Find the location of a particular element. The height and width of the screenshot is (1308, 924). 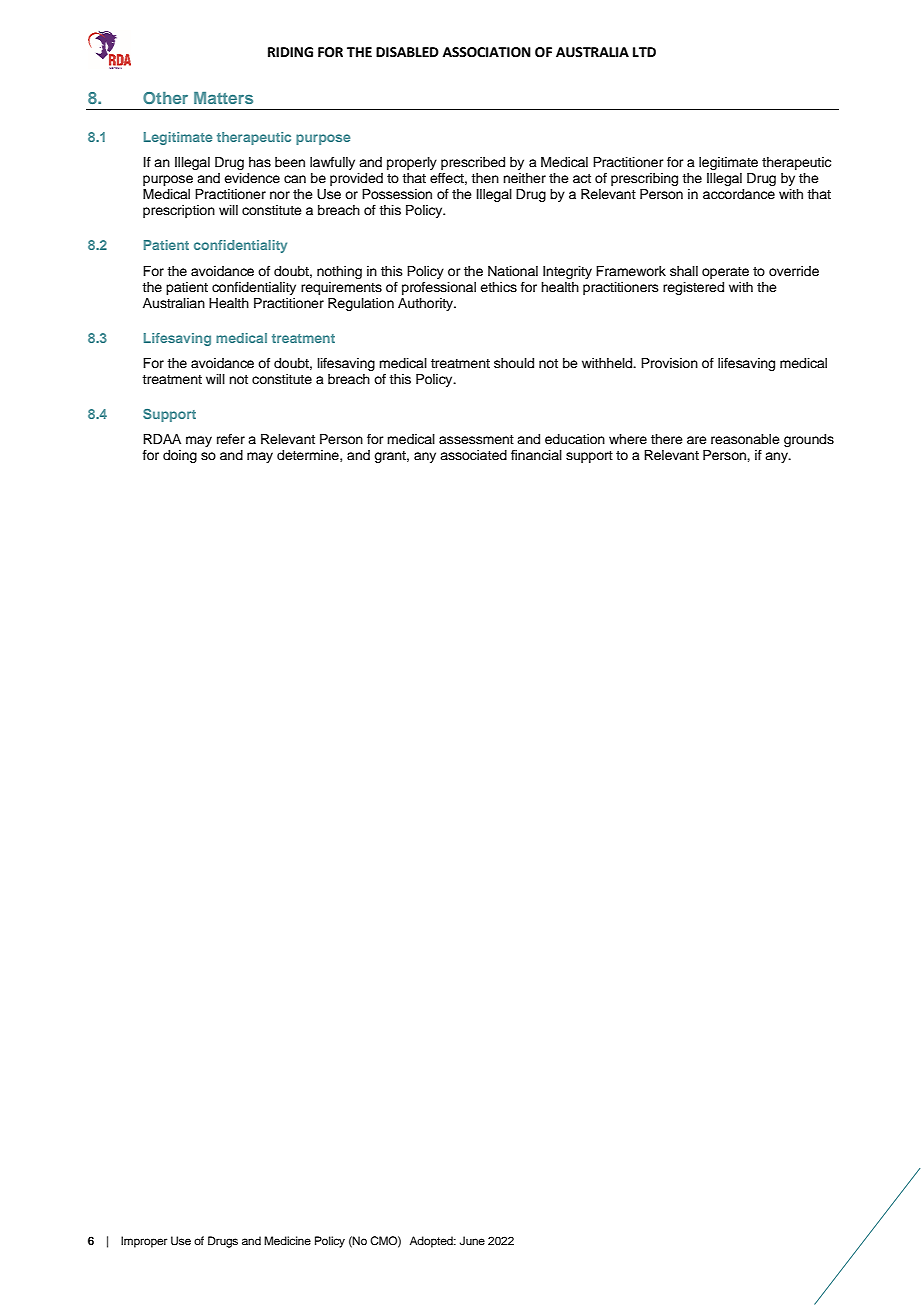

June is located at coordinates (472, 1241).
